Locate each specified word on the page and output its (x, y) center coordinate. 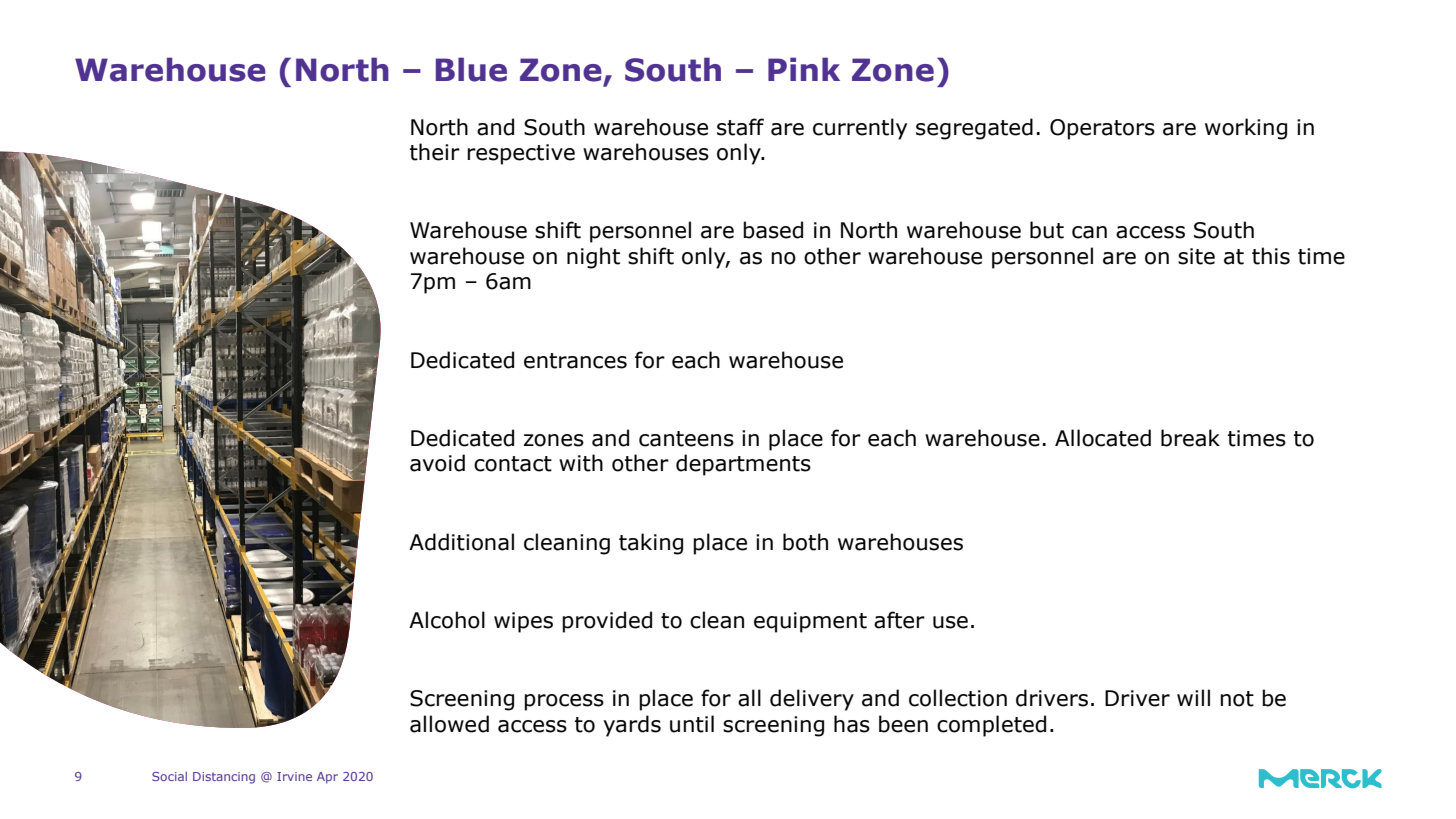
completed (991, 726)
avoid (437, 463)
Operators (1102, 129)
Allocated (1103, 438)
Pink (804, 69)
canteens (686, 439)
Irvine (294, 776)
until (692, 724)
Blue (471, 69)
